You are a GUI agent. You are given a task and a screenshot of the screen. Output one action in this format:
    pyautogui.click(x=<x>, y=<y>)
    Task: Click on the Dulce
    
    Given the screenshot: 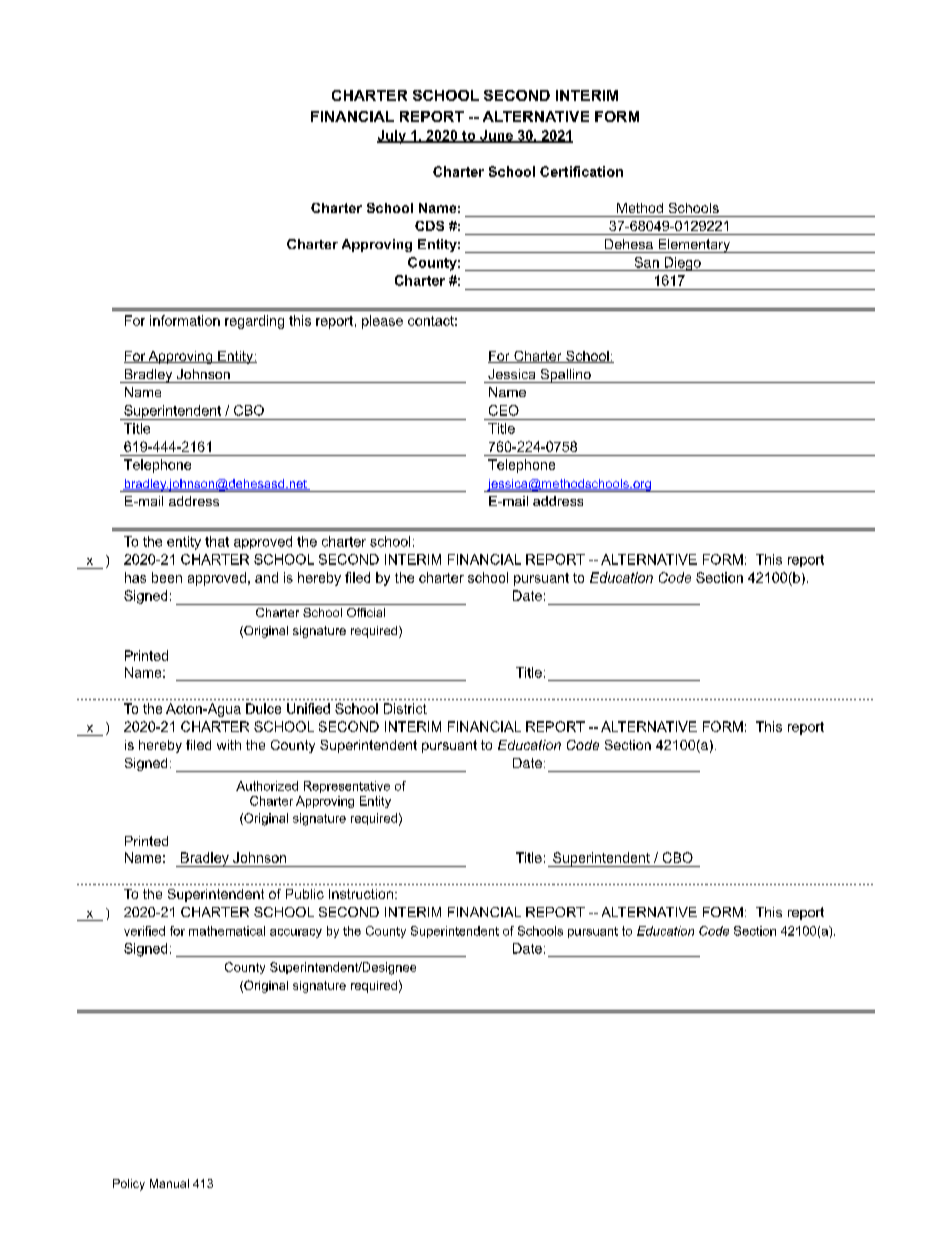 What is the action you would take?
    pyautogui.click(x=263, y=708)
